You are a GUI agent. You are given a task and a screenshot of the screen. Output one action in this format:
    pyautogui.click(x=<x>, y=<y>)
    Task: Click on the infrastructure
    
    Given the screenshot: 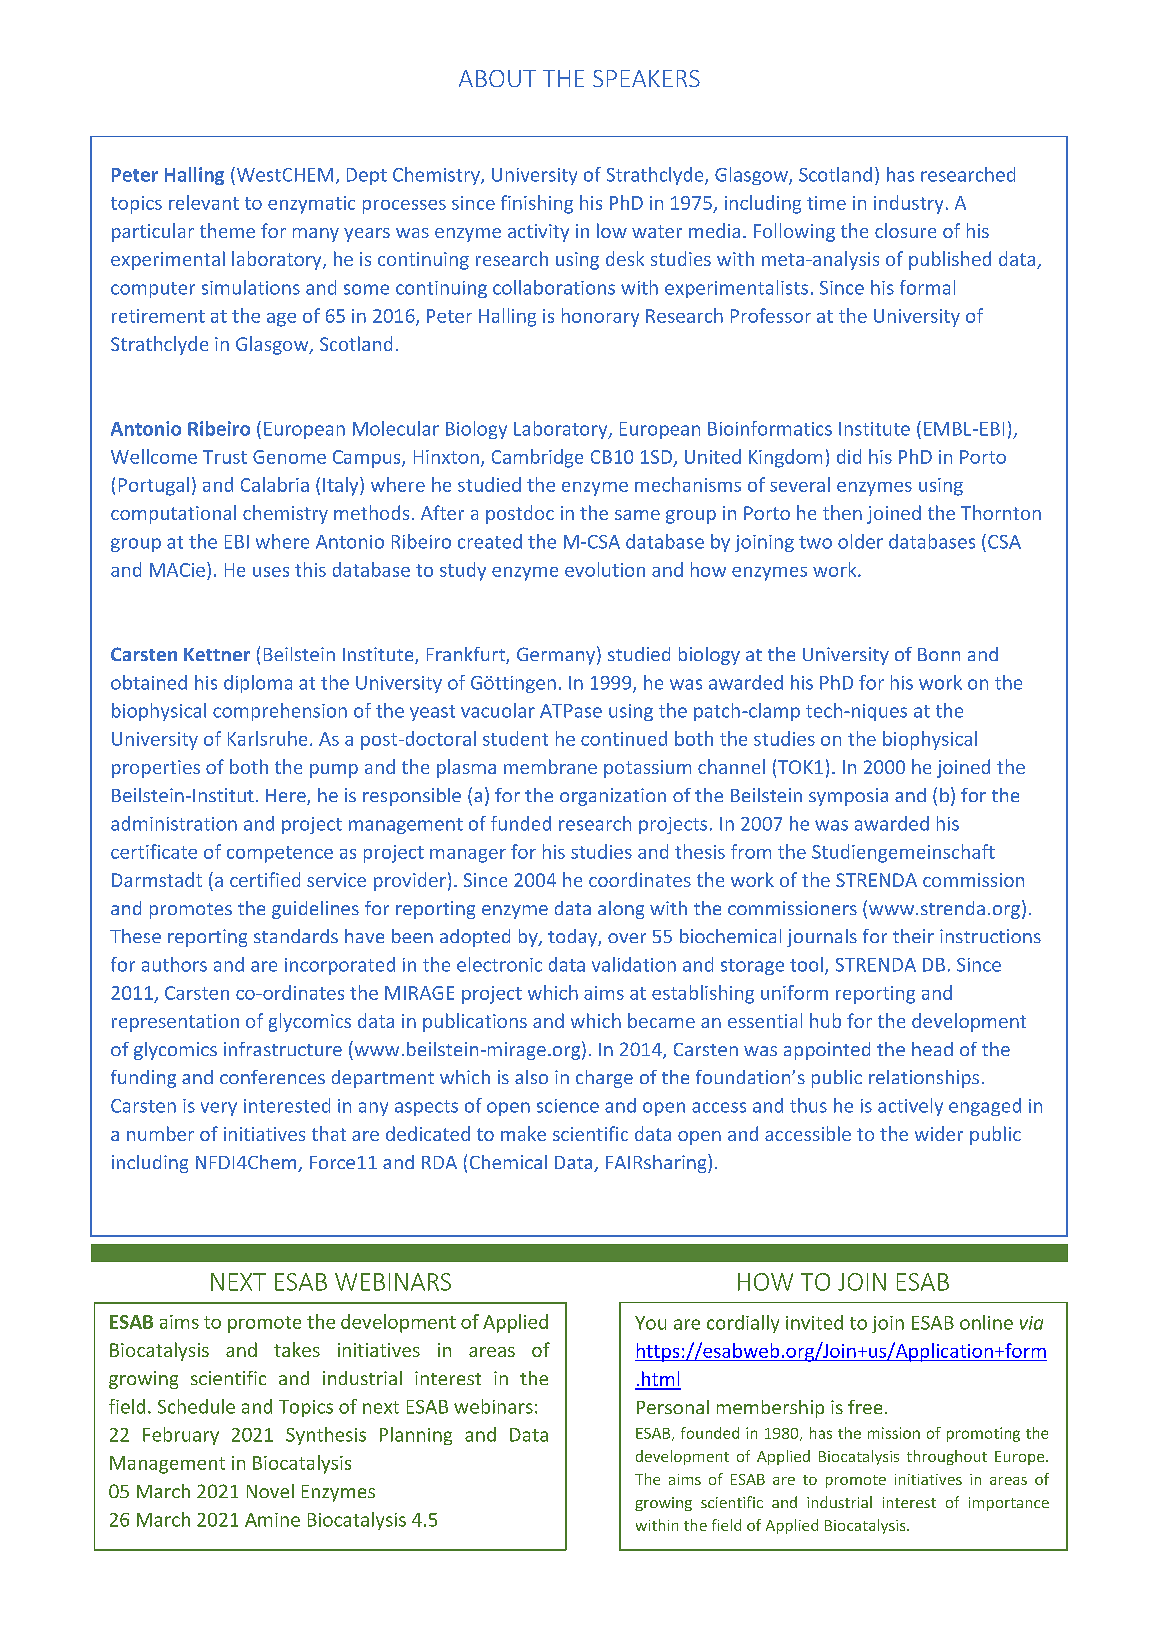 What is the action you would take?
    pyautogui.click(x=283, y=1049)
